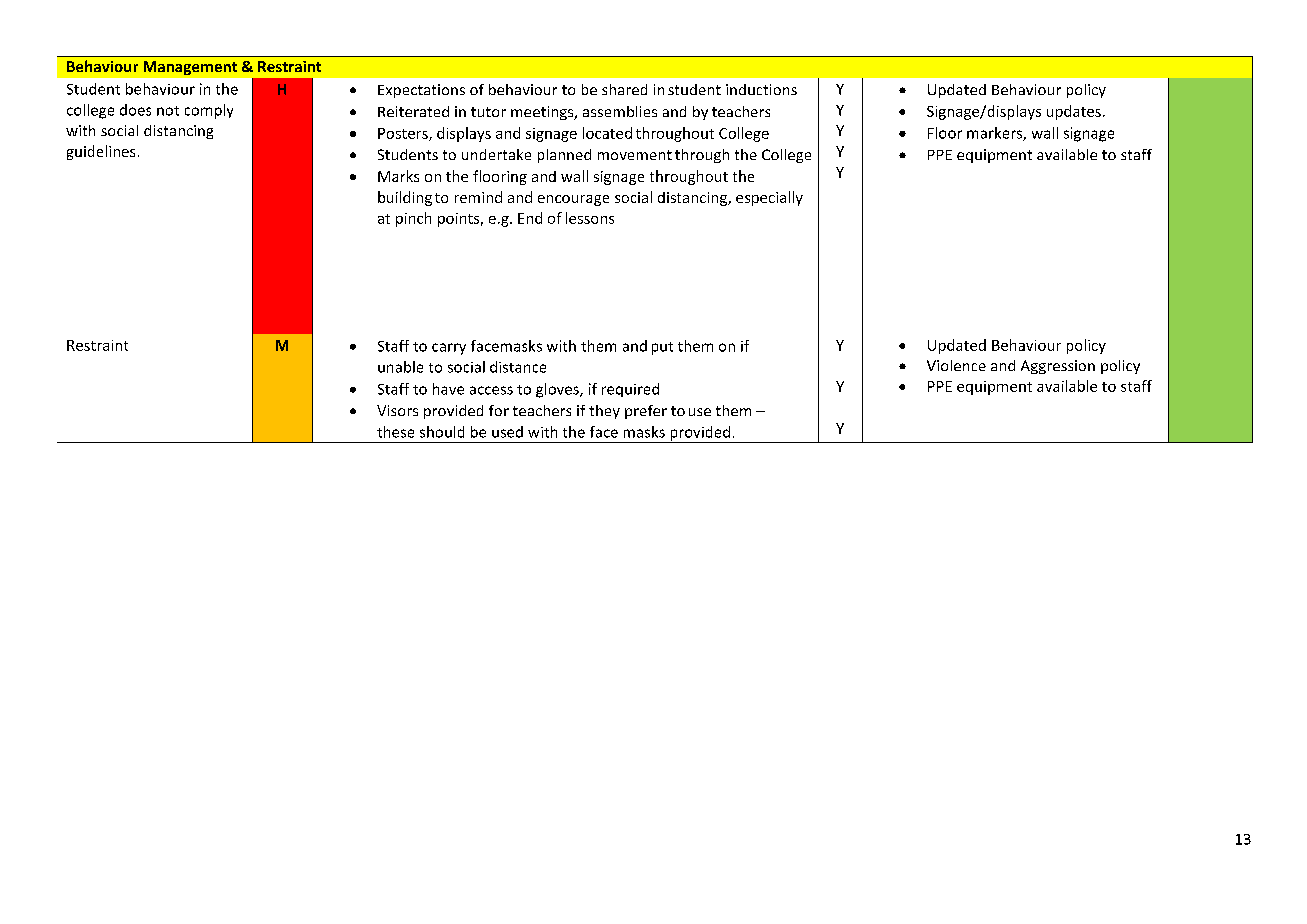 The height and width of the screenshot is (924, 1307). I want to click on updates, so click(1074, 112).
